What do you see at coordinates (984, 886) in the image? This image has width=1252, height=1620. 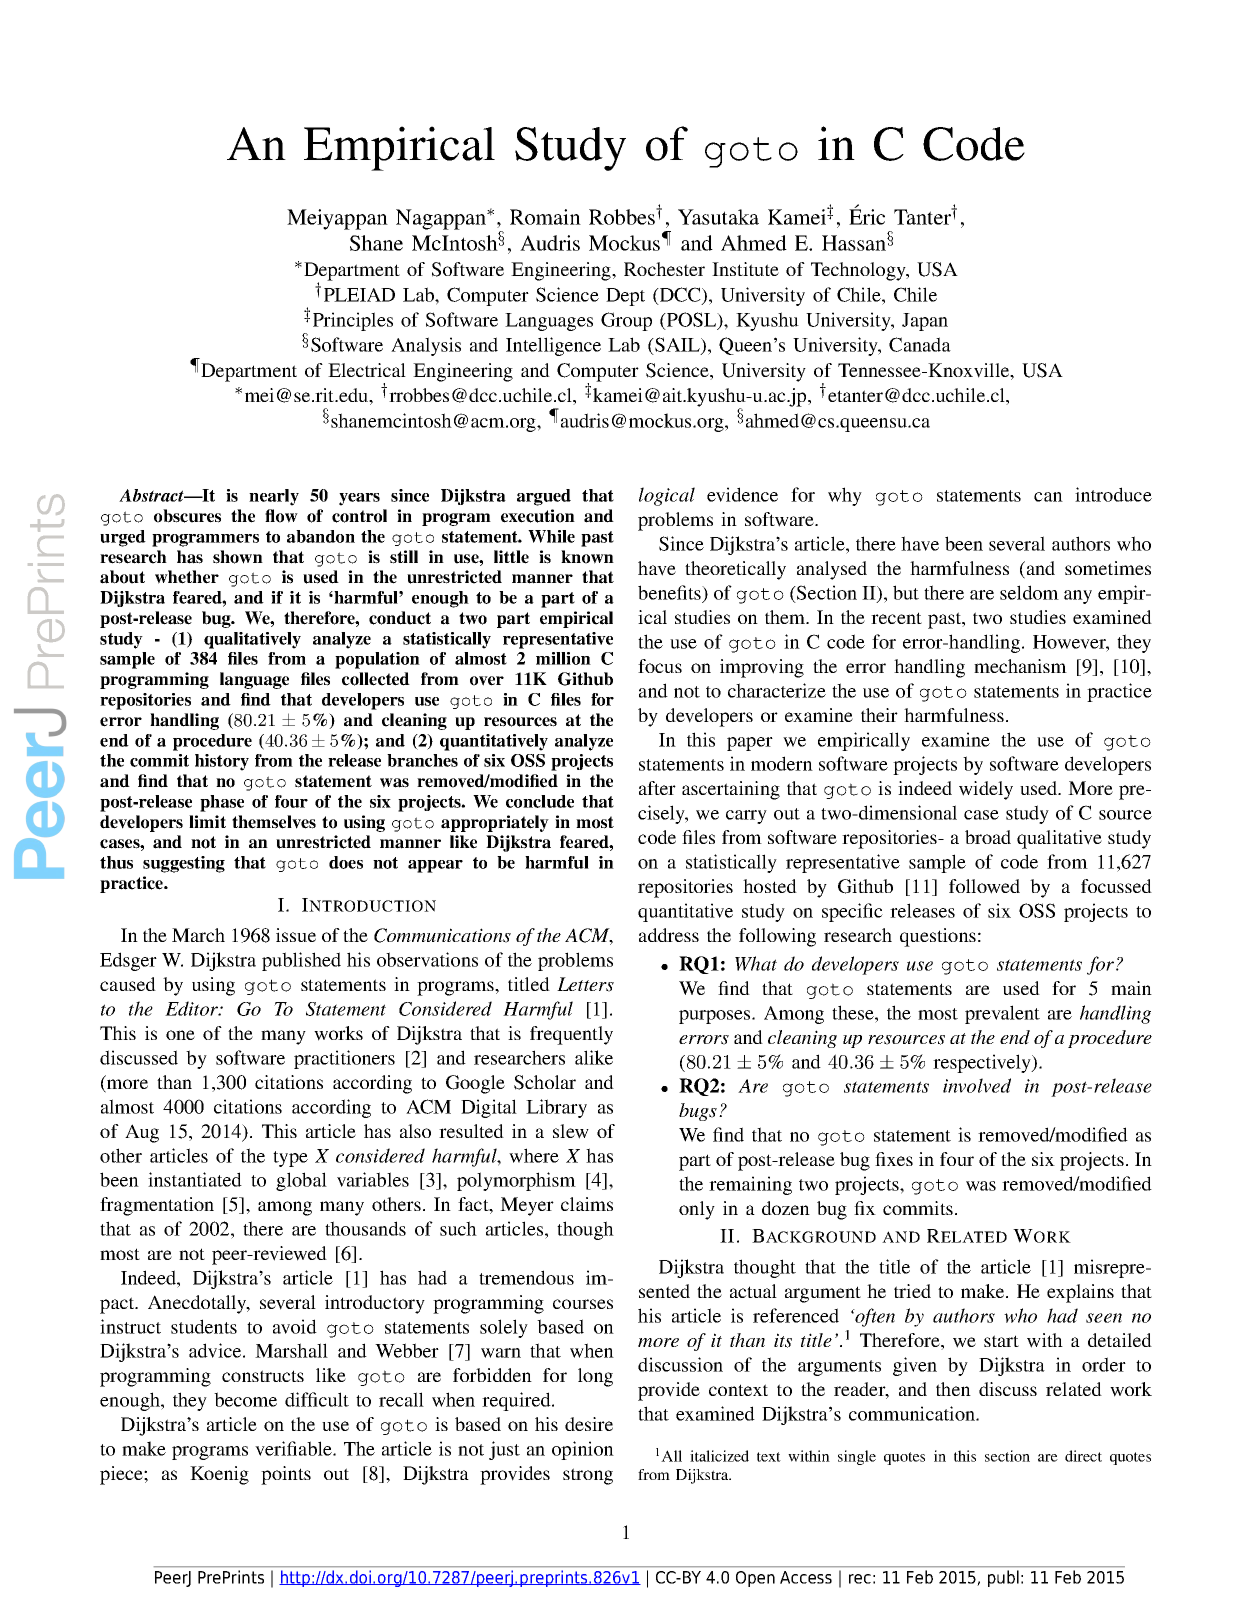 I see `followed` at bounding box center [984, 886].
